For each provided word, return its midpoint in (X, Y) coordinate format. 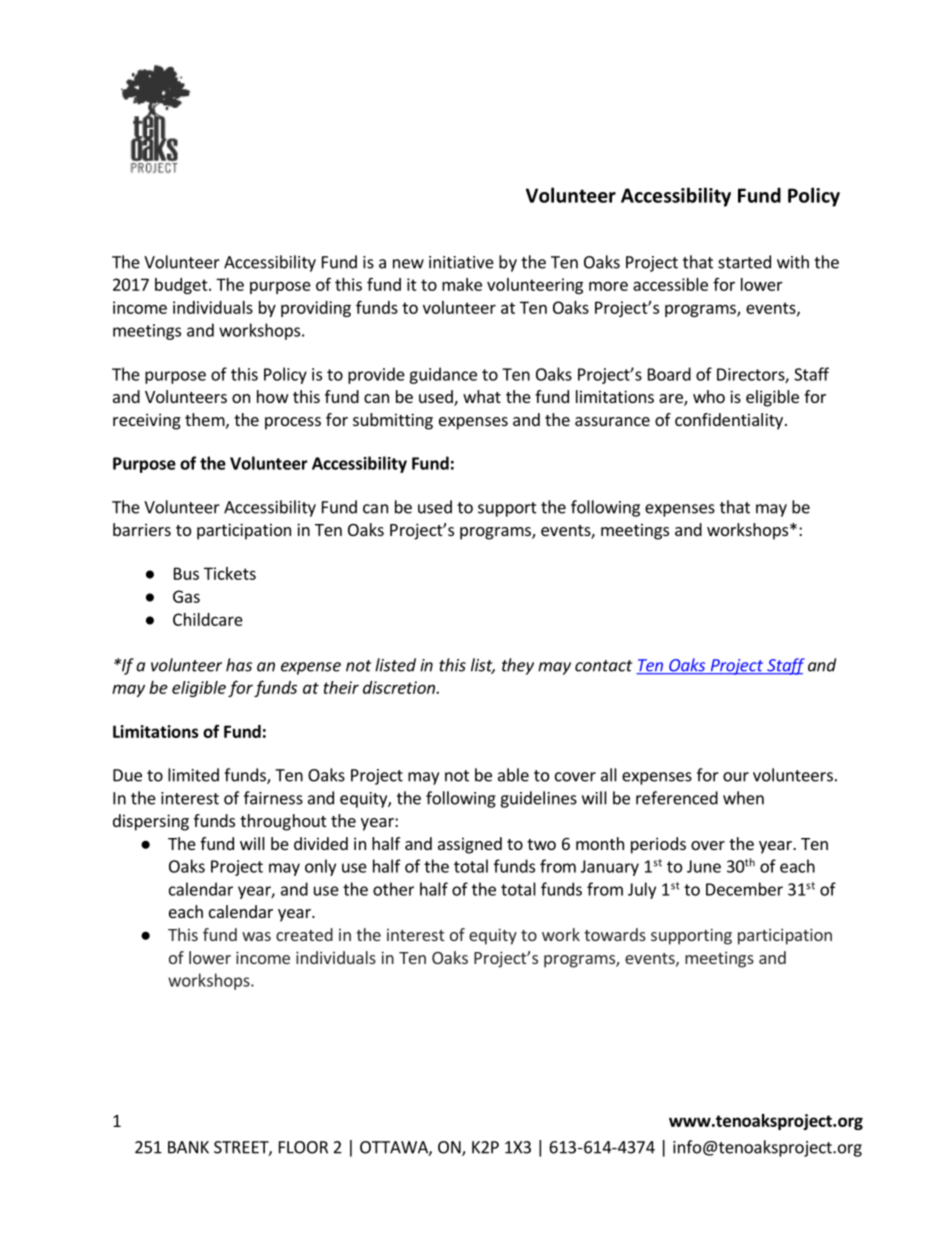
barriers (142, 529)
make (462, 284)
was (256, 936)
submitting (393, 421)
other (393, 889)
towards (615, 934)
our (736, 777)
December (744, 889)
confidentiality (729, 421)
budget (182, 286)
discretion (400, 687)
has (239, 665)
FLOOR (303, 1147)
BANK (188, 1147)
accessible (670, 284)
